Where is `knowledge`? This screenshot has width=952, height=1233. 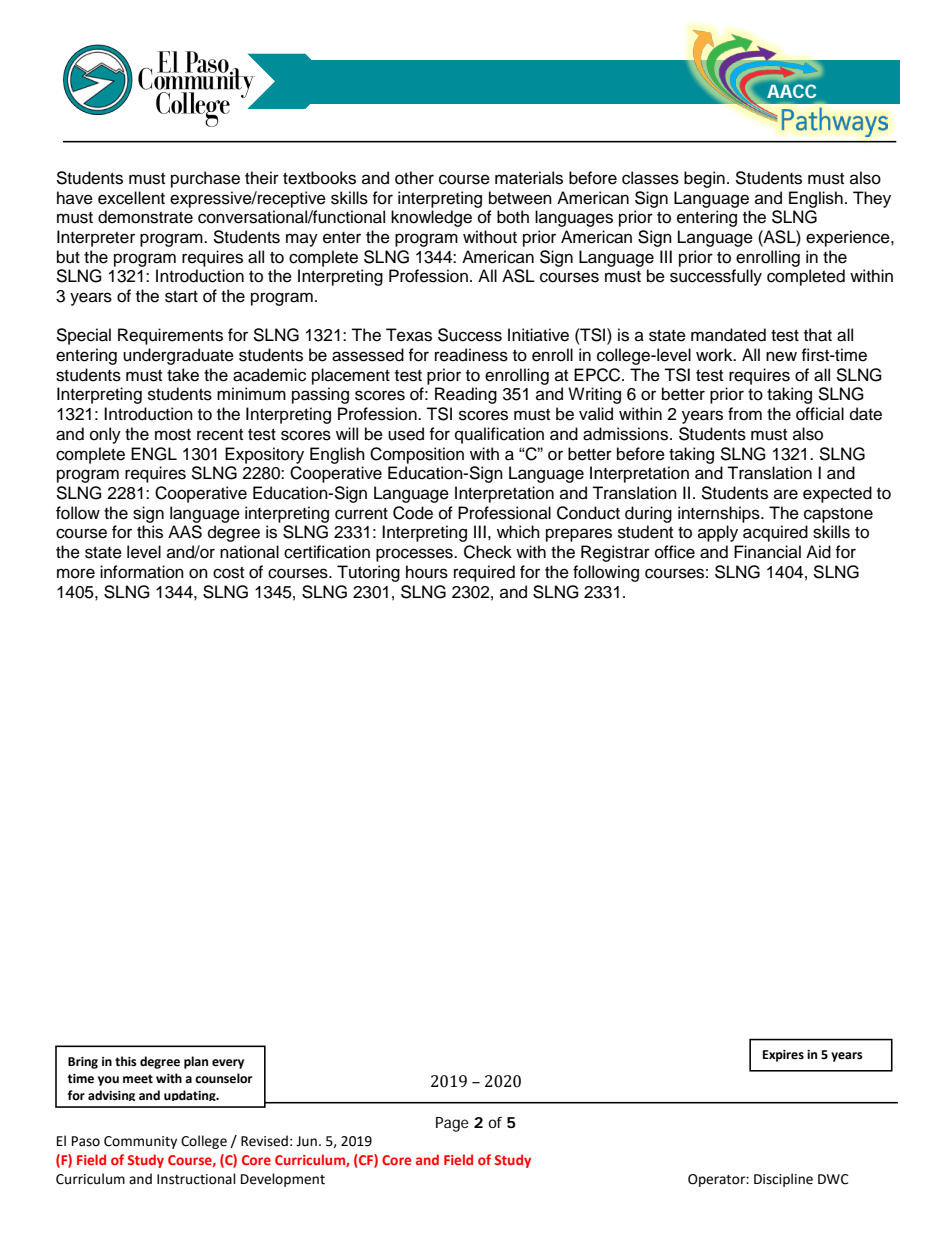
knowledge is located at coordinates (431, 218).
